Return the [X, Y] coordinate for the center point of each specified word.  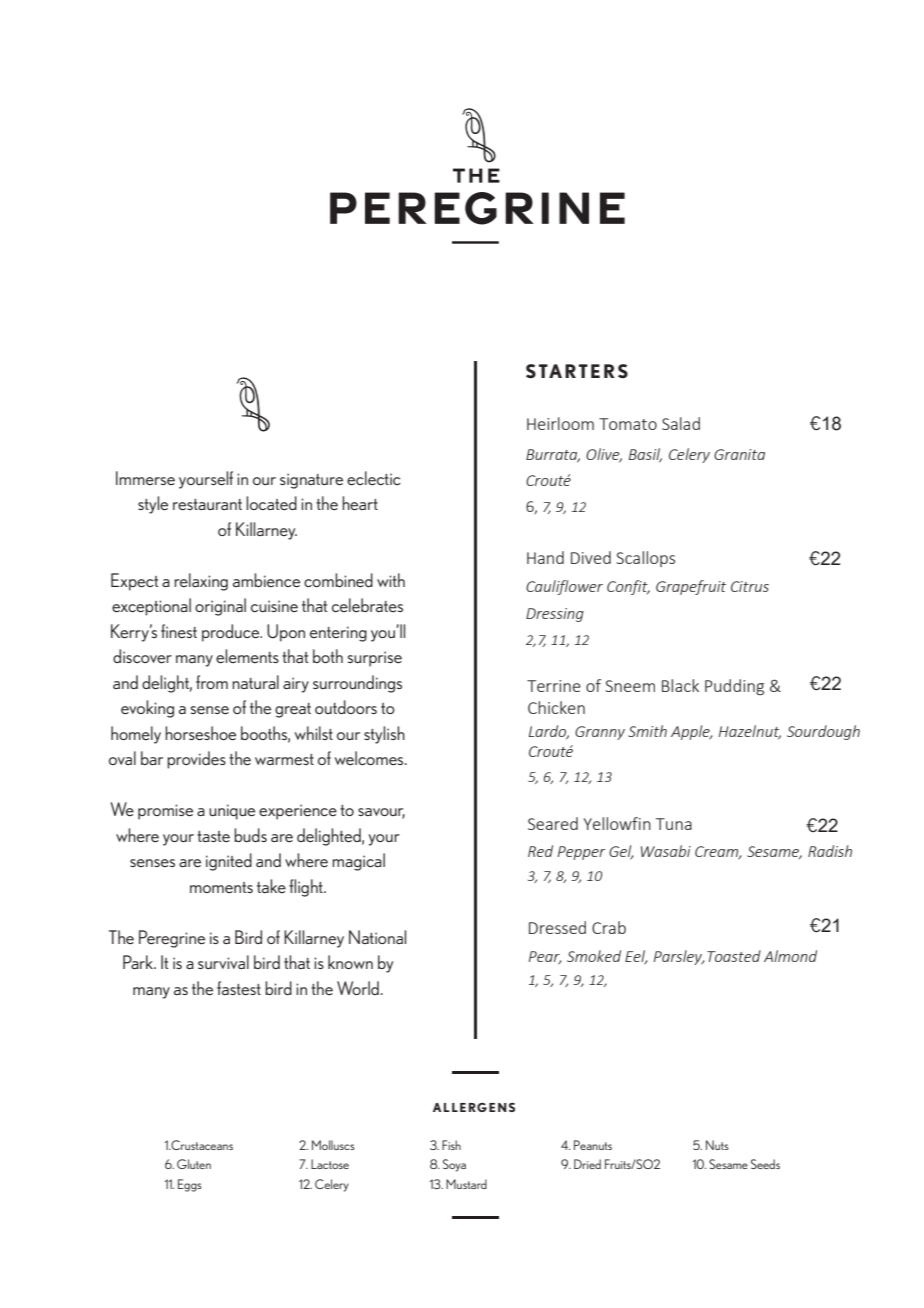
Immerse [145, 478]
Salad [681, 423]
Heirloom [560, 423]
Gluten [194, 1164]
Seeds [765, 1164]
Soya [454, 1165]
